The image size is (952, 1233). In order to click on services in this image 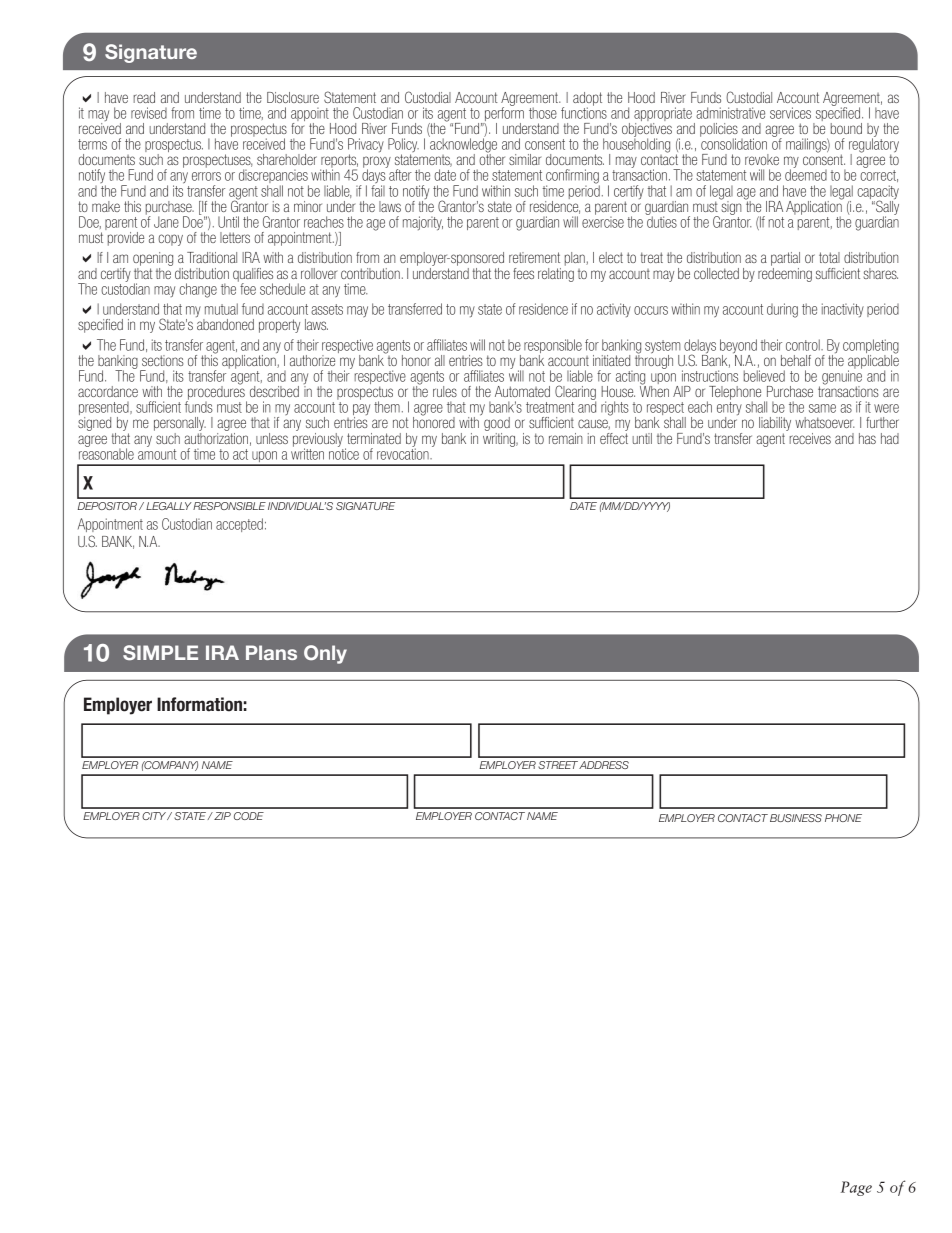, I will do `click(790, 113)`.
